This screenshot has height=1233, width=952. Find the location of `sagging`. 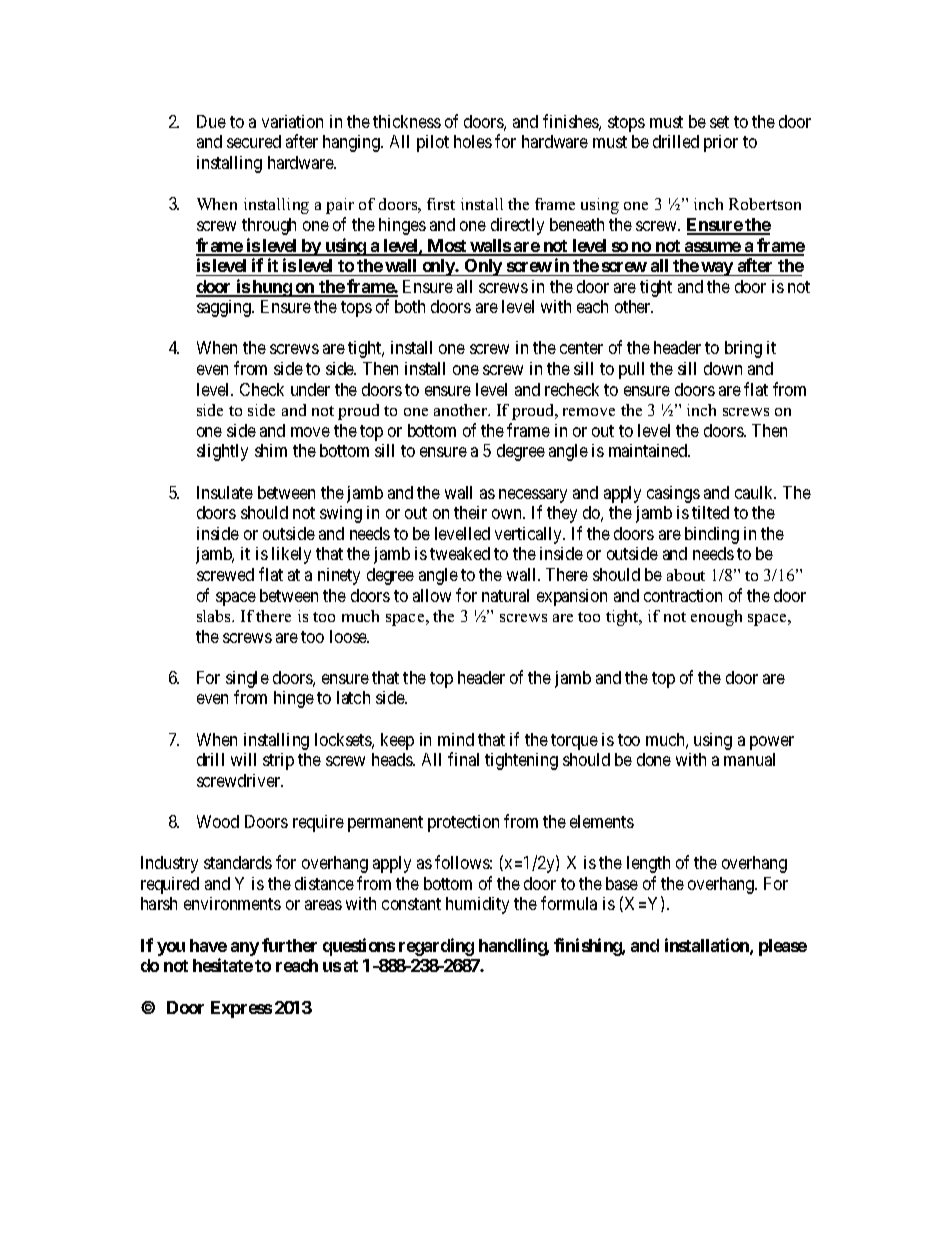

sagging is located at coordinates (225, 308).
